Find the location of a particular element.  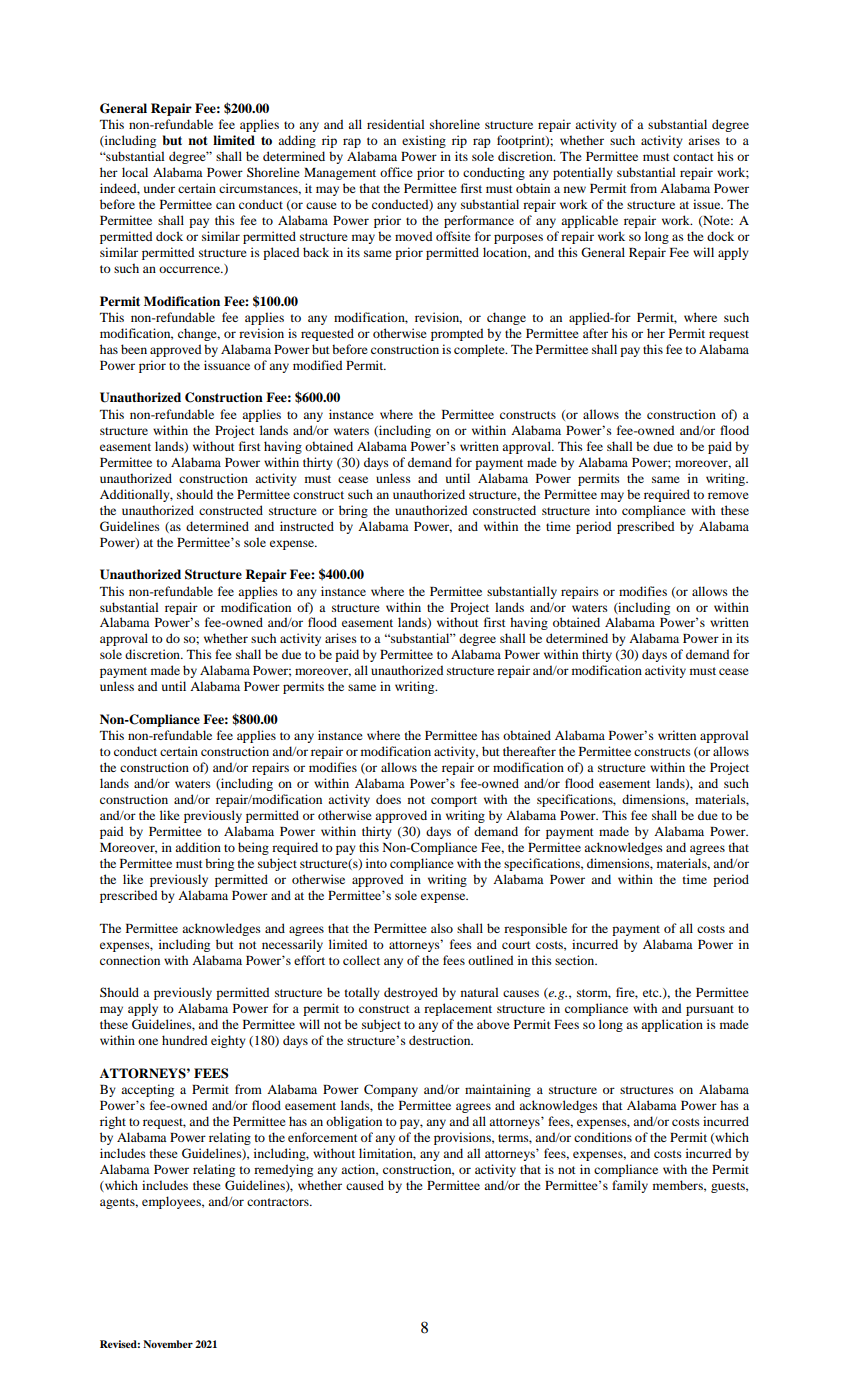

contact is located at coordinates (693, 157).
